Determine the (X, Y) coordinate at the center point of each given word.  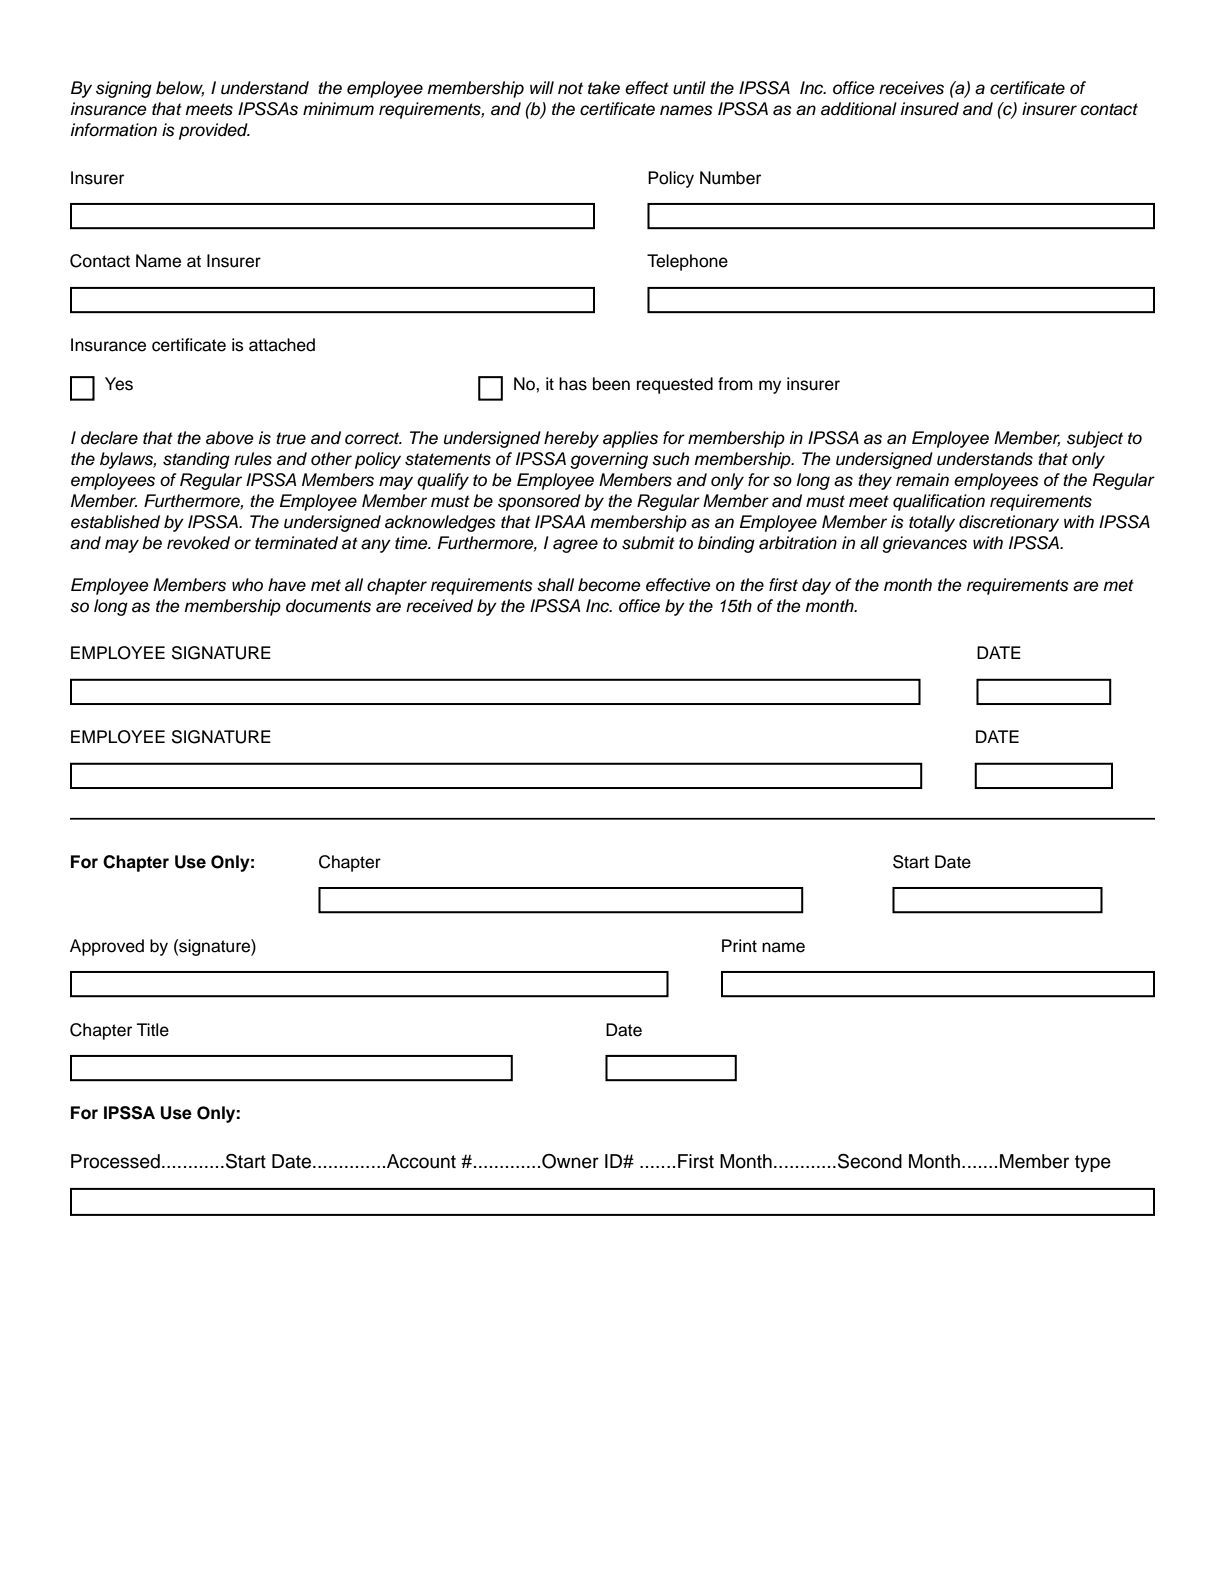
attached (282, 345)
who (247, 584)
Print (739, 945)
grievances (924, 544)
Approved (107, 947)
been (611, 384)
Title (153, 1030)
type (1093, 1163)
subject (1095, 439)
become (609, 585)
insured (930, 109)
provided (214, 131)
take (604, 88)
